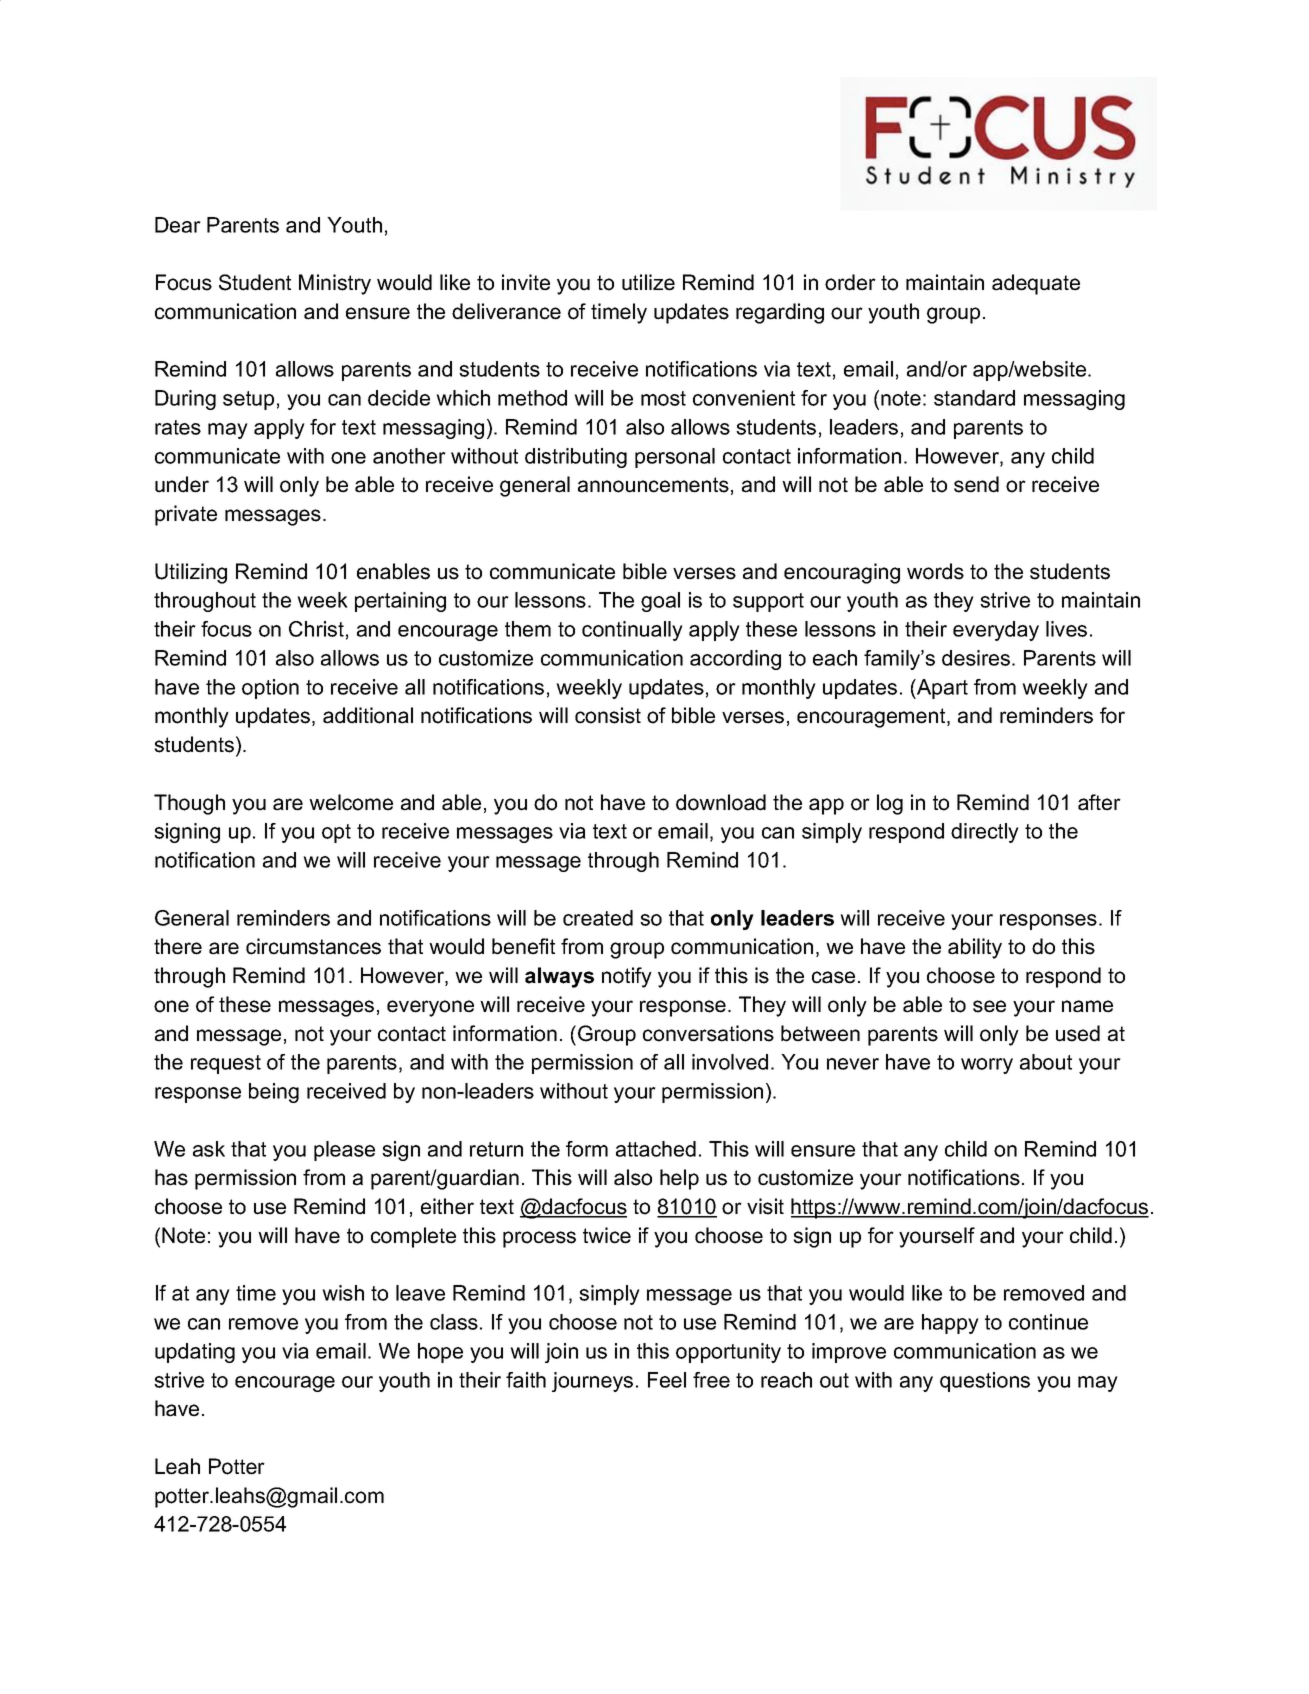 This screenshot has height=1694, width=1309. What do you see at coordinates (985, 833) in the screenshot?
I see `directly` at bounding box center [985, 833].
